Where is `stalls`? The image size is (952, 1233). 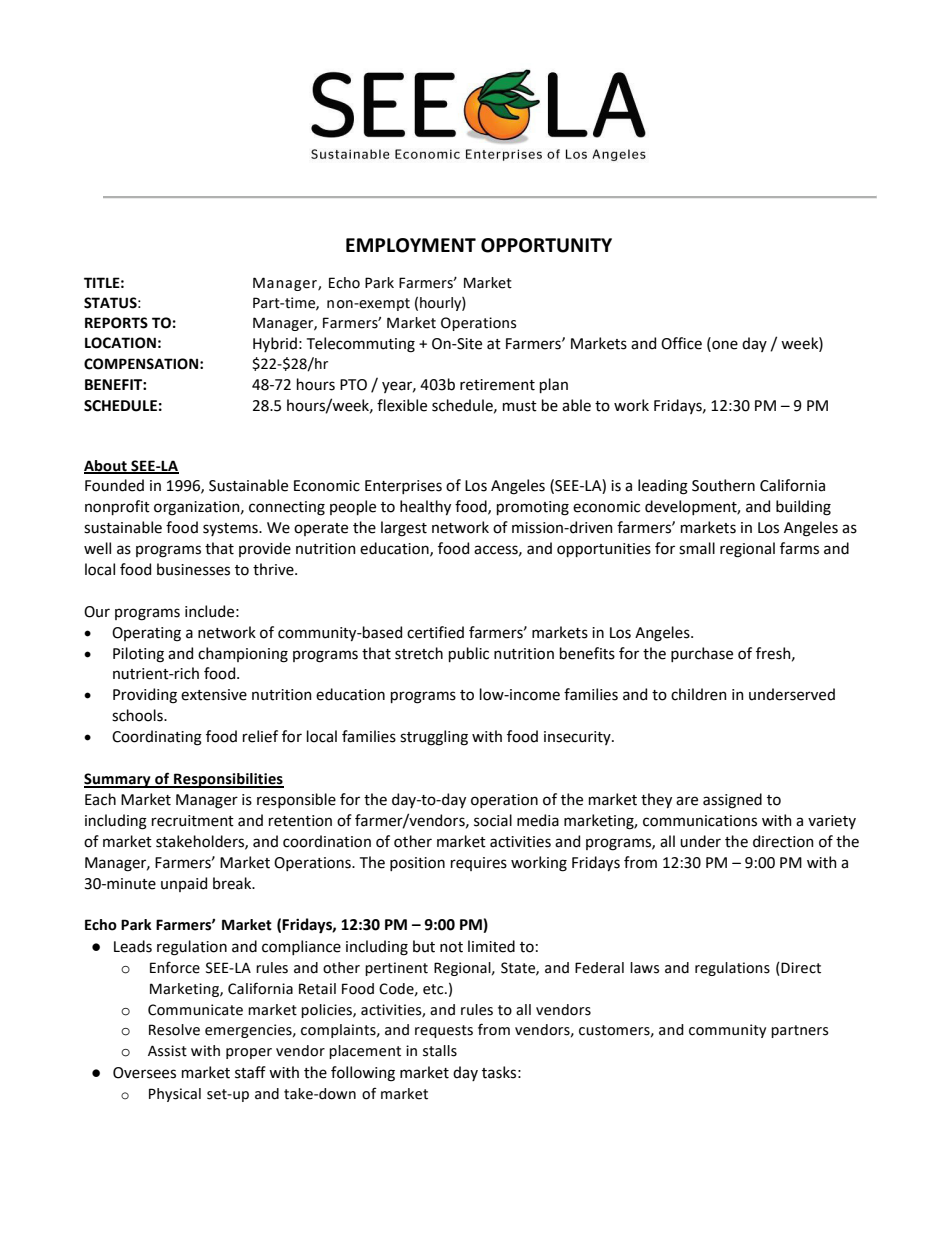
stalls is located at coordinates (440, 1051).
